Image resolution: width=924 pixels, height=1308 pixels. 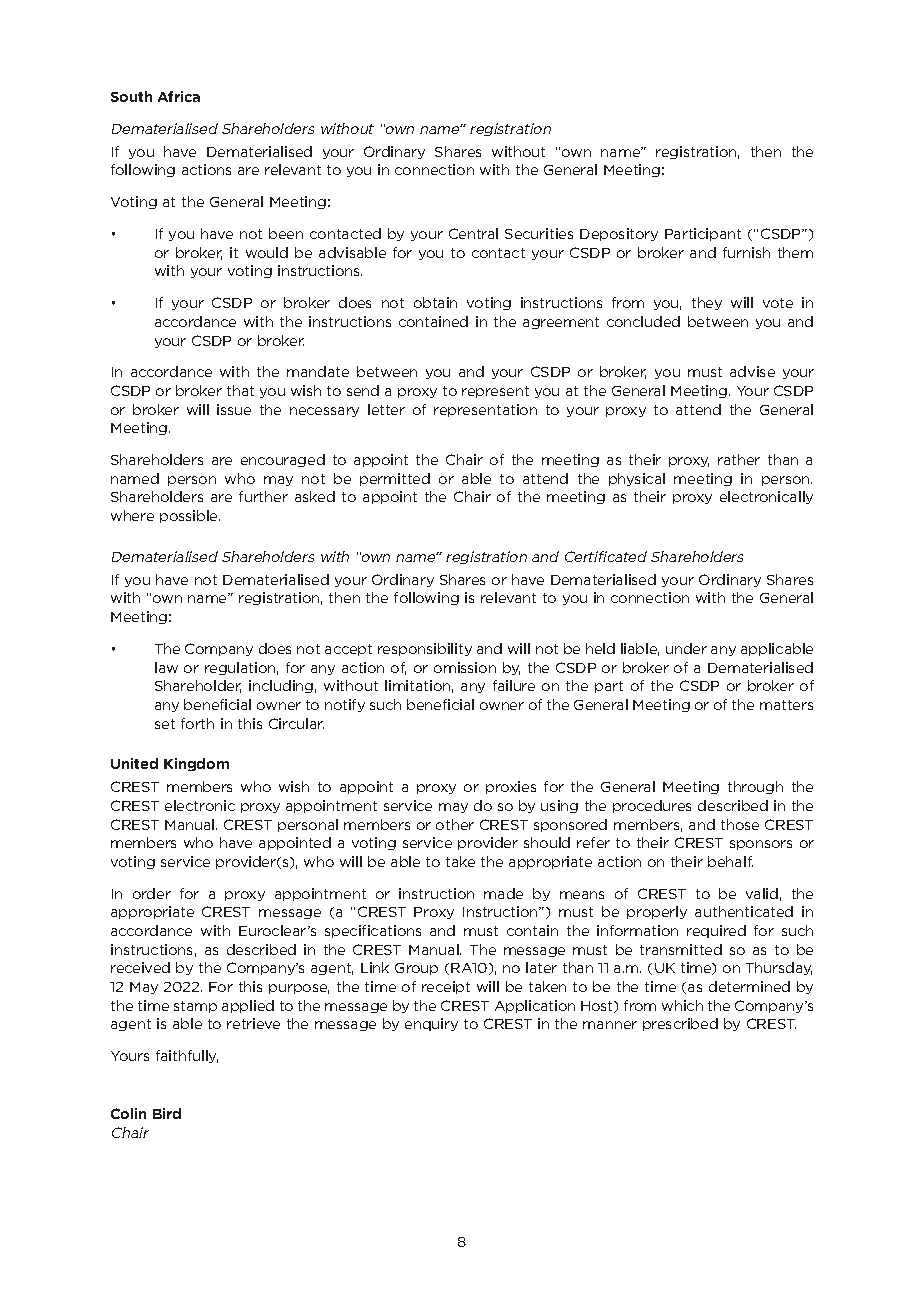 I want to click on forth, so click(x=197, y=723).
